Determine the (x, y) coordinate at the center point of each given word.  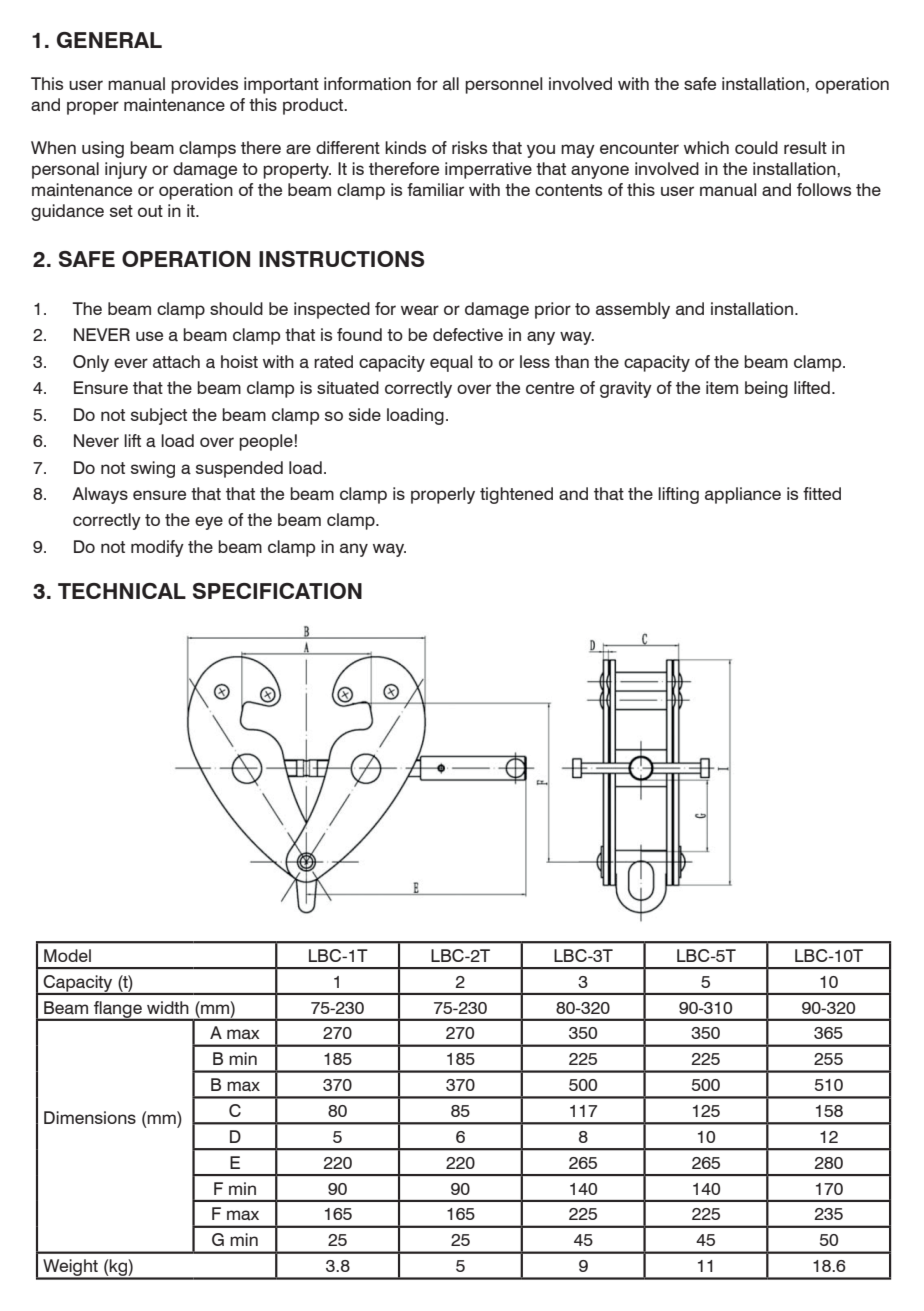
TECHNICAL (122, 591)
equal (451, 363)
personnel (504, 85)
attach (176, 362)
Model (67, 955)
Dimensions (90, 1117)
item (722, 387)
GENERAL (109, 40)
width (168, 1007)
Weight (70, 1269)
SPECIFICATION (277, 591)
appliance (743, 495)
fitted (822, 493)
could (756, 147)
